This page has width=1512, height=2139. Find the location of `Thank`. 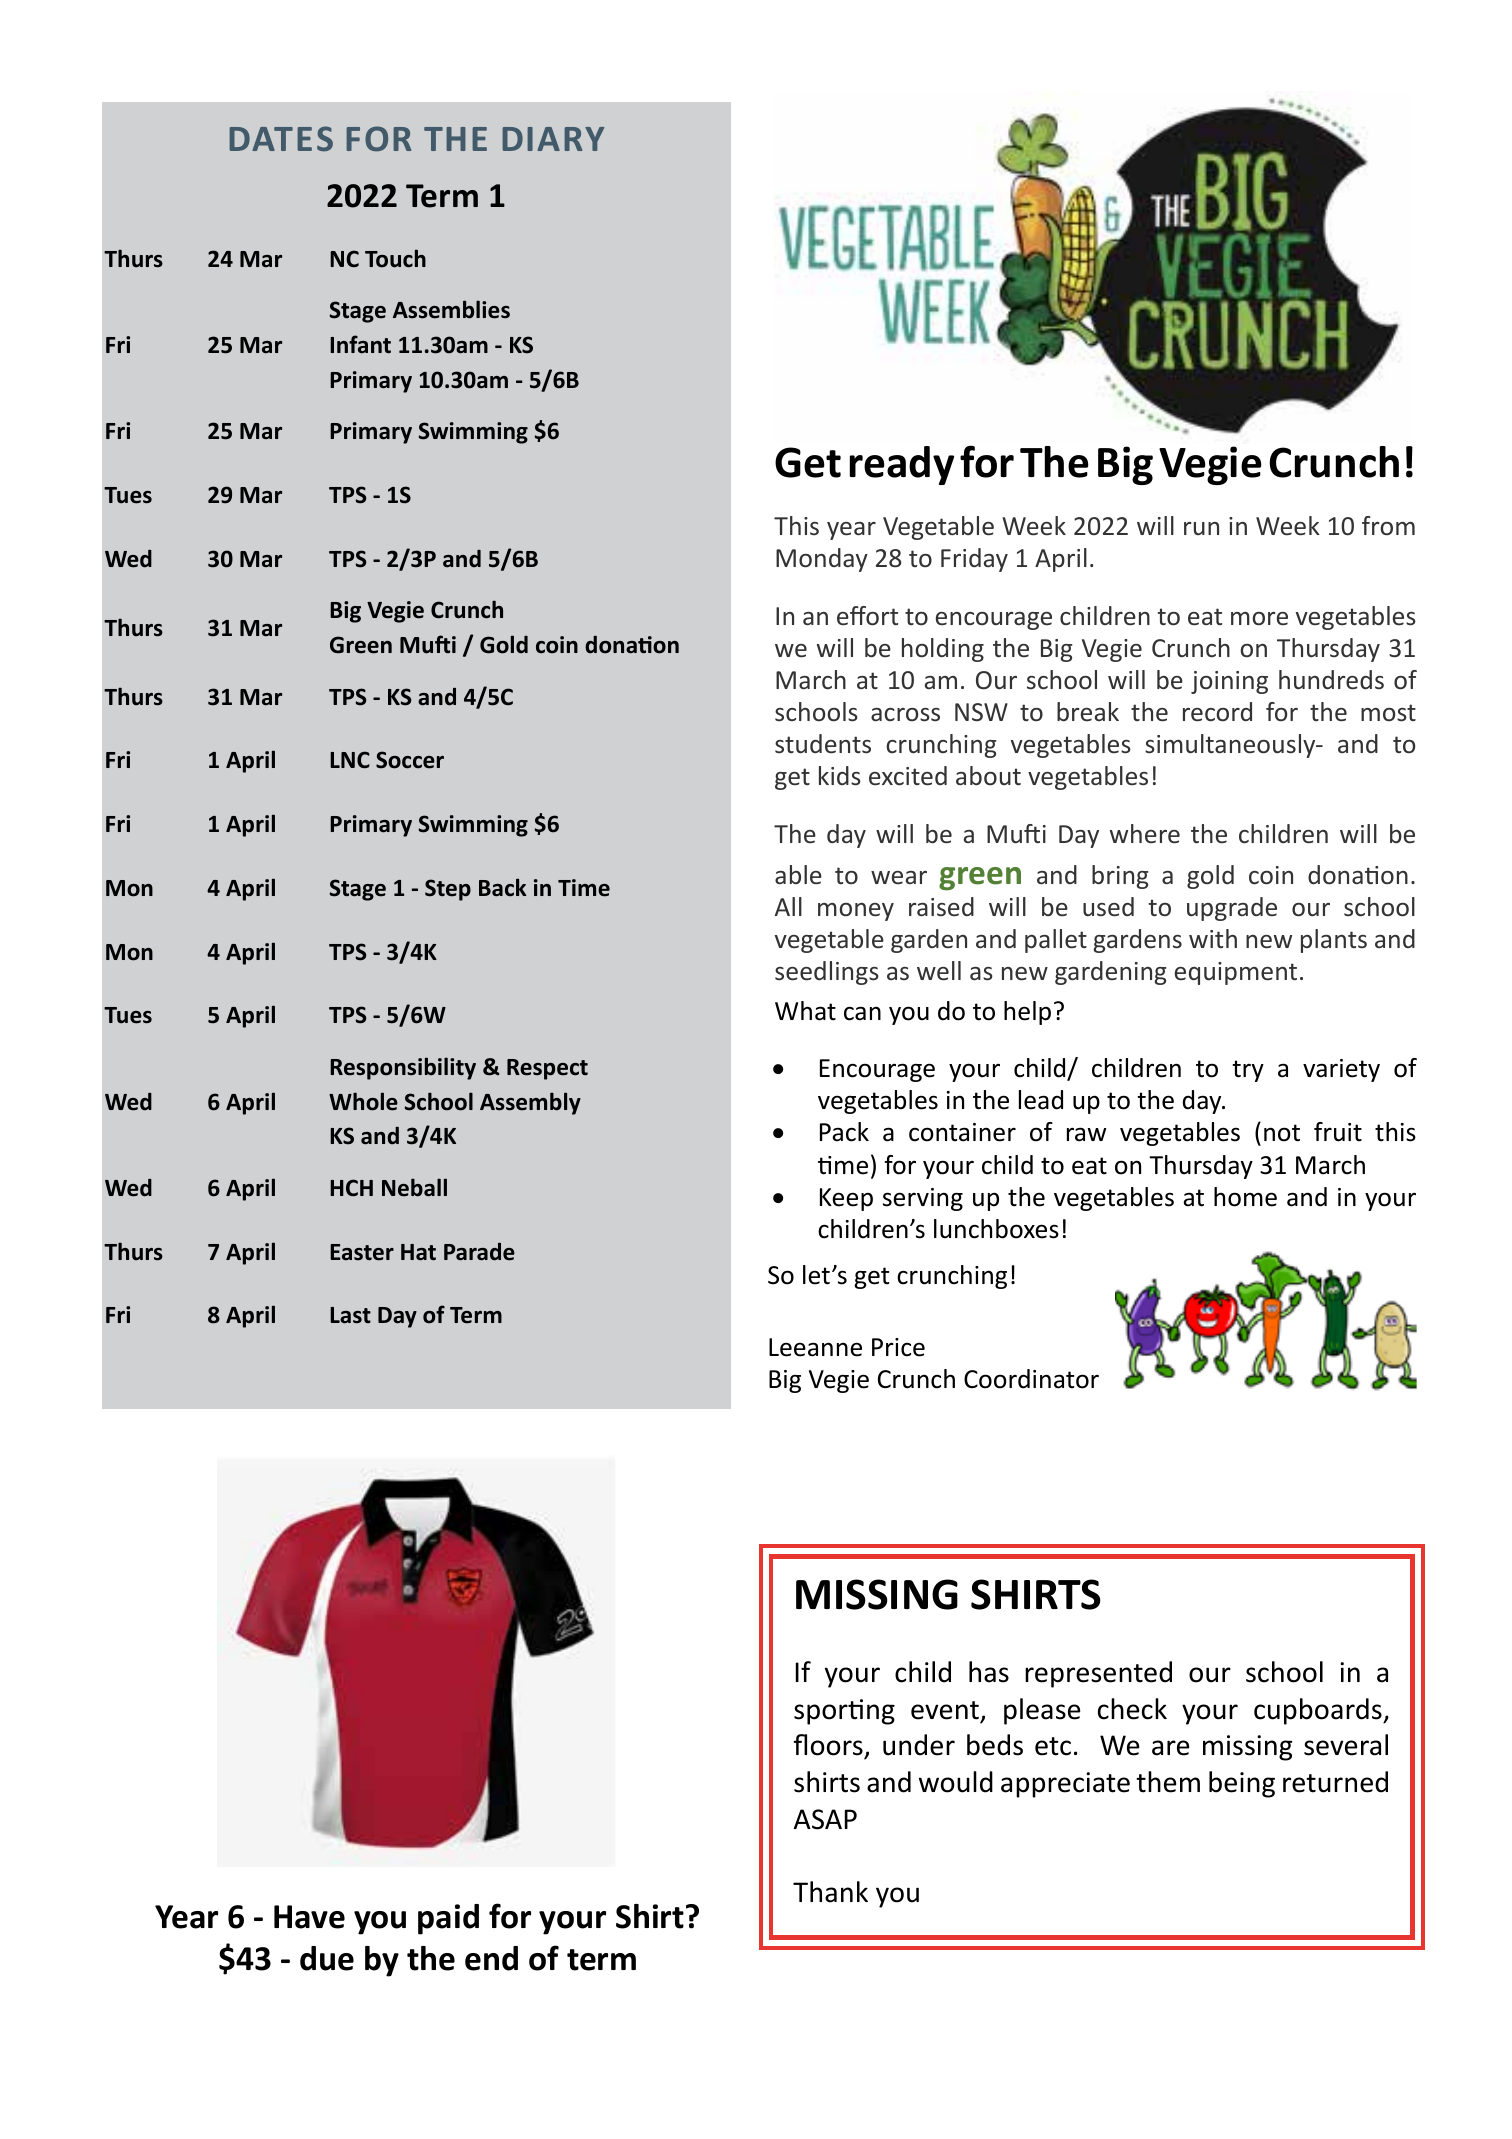

Thank is located at coordinates (830, 1892).
